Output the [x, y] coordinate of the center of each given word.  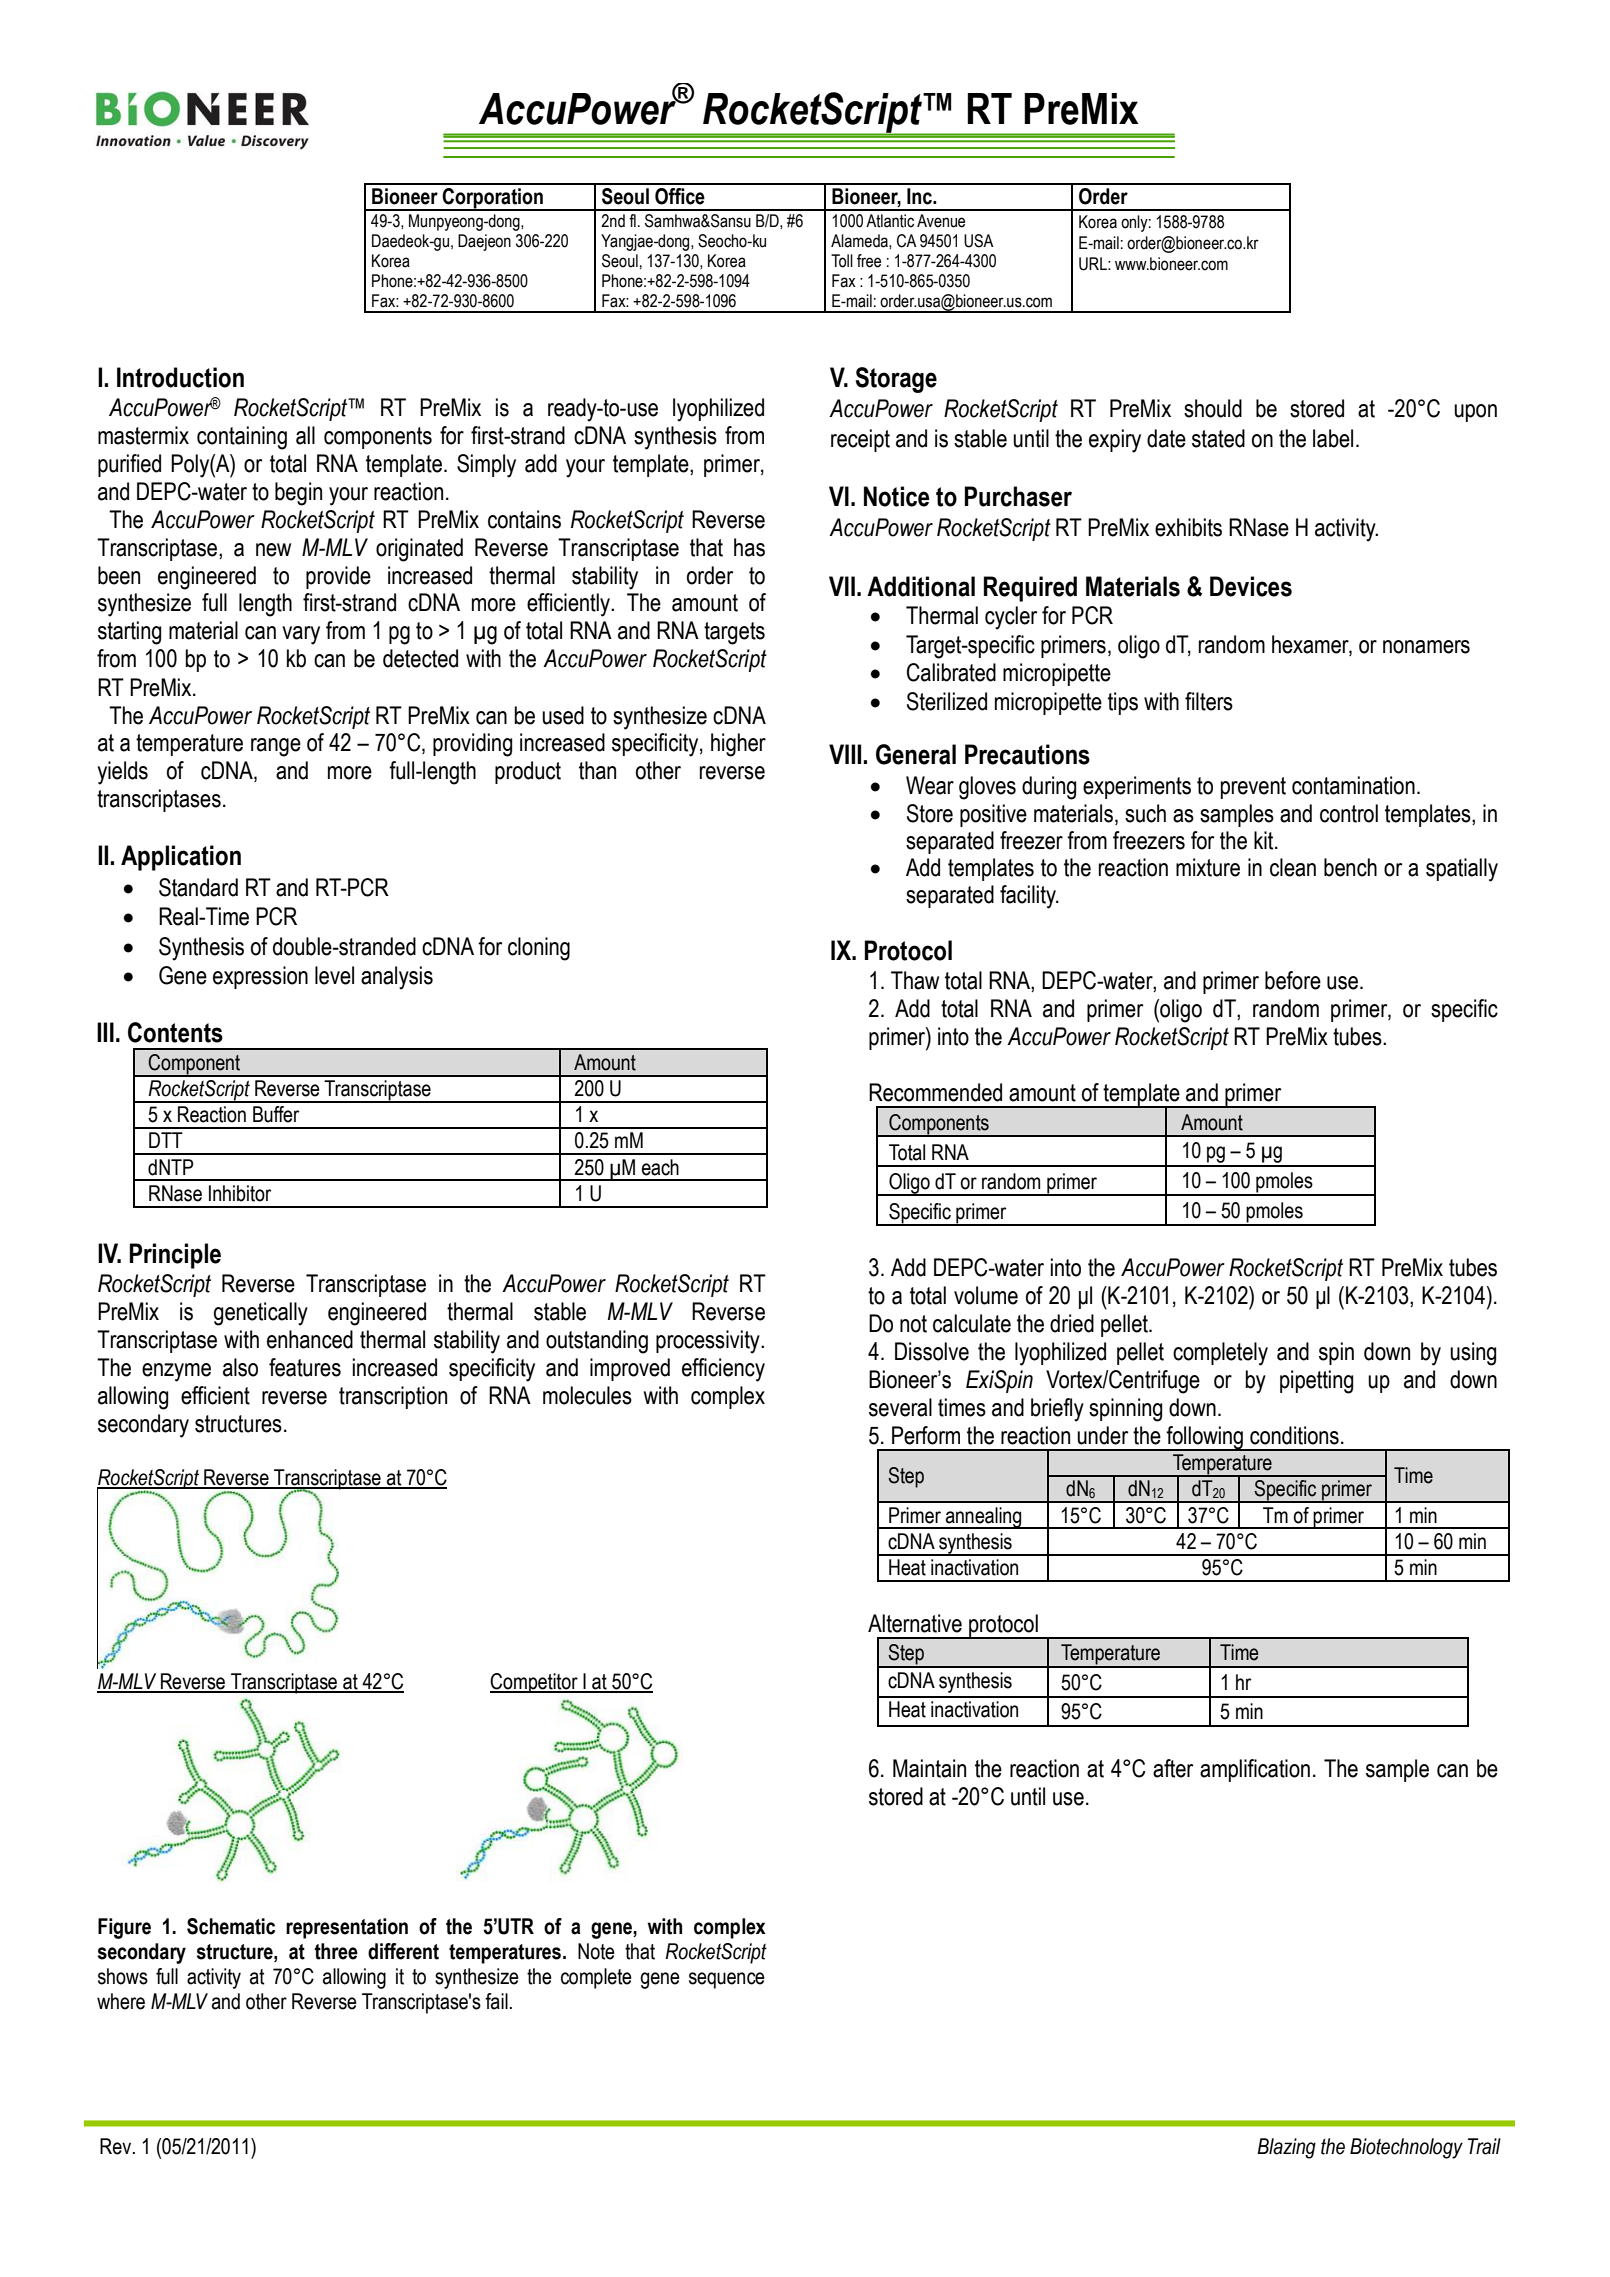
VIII [846, 754]
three [336, 1951]
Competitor [535, 1683]
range [276, 747]
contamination [1353, 785]
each [660, 1167]
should [1213, 408]
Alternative [915, 1623]
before [1293, 980]
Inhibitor [240, 1193]
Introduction [180, 377]
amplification [1255, 1770]
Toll [842, 261]
